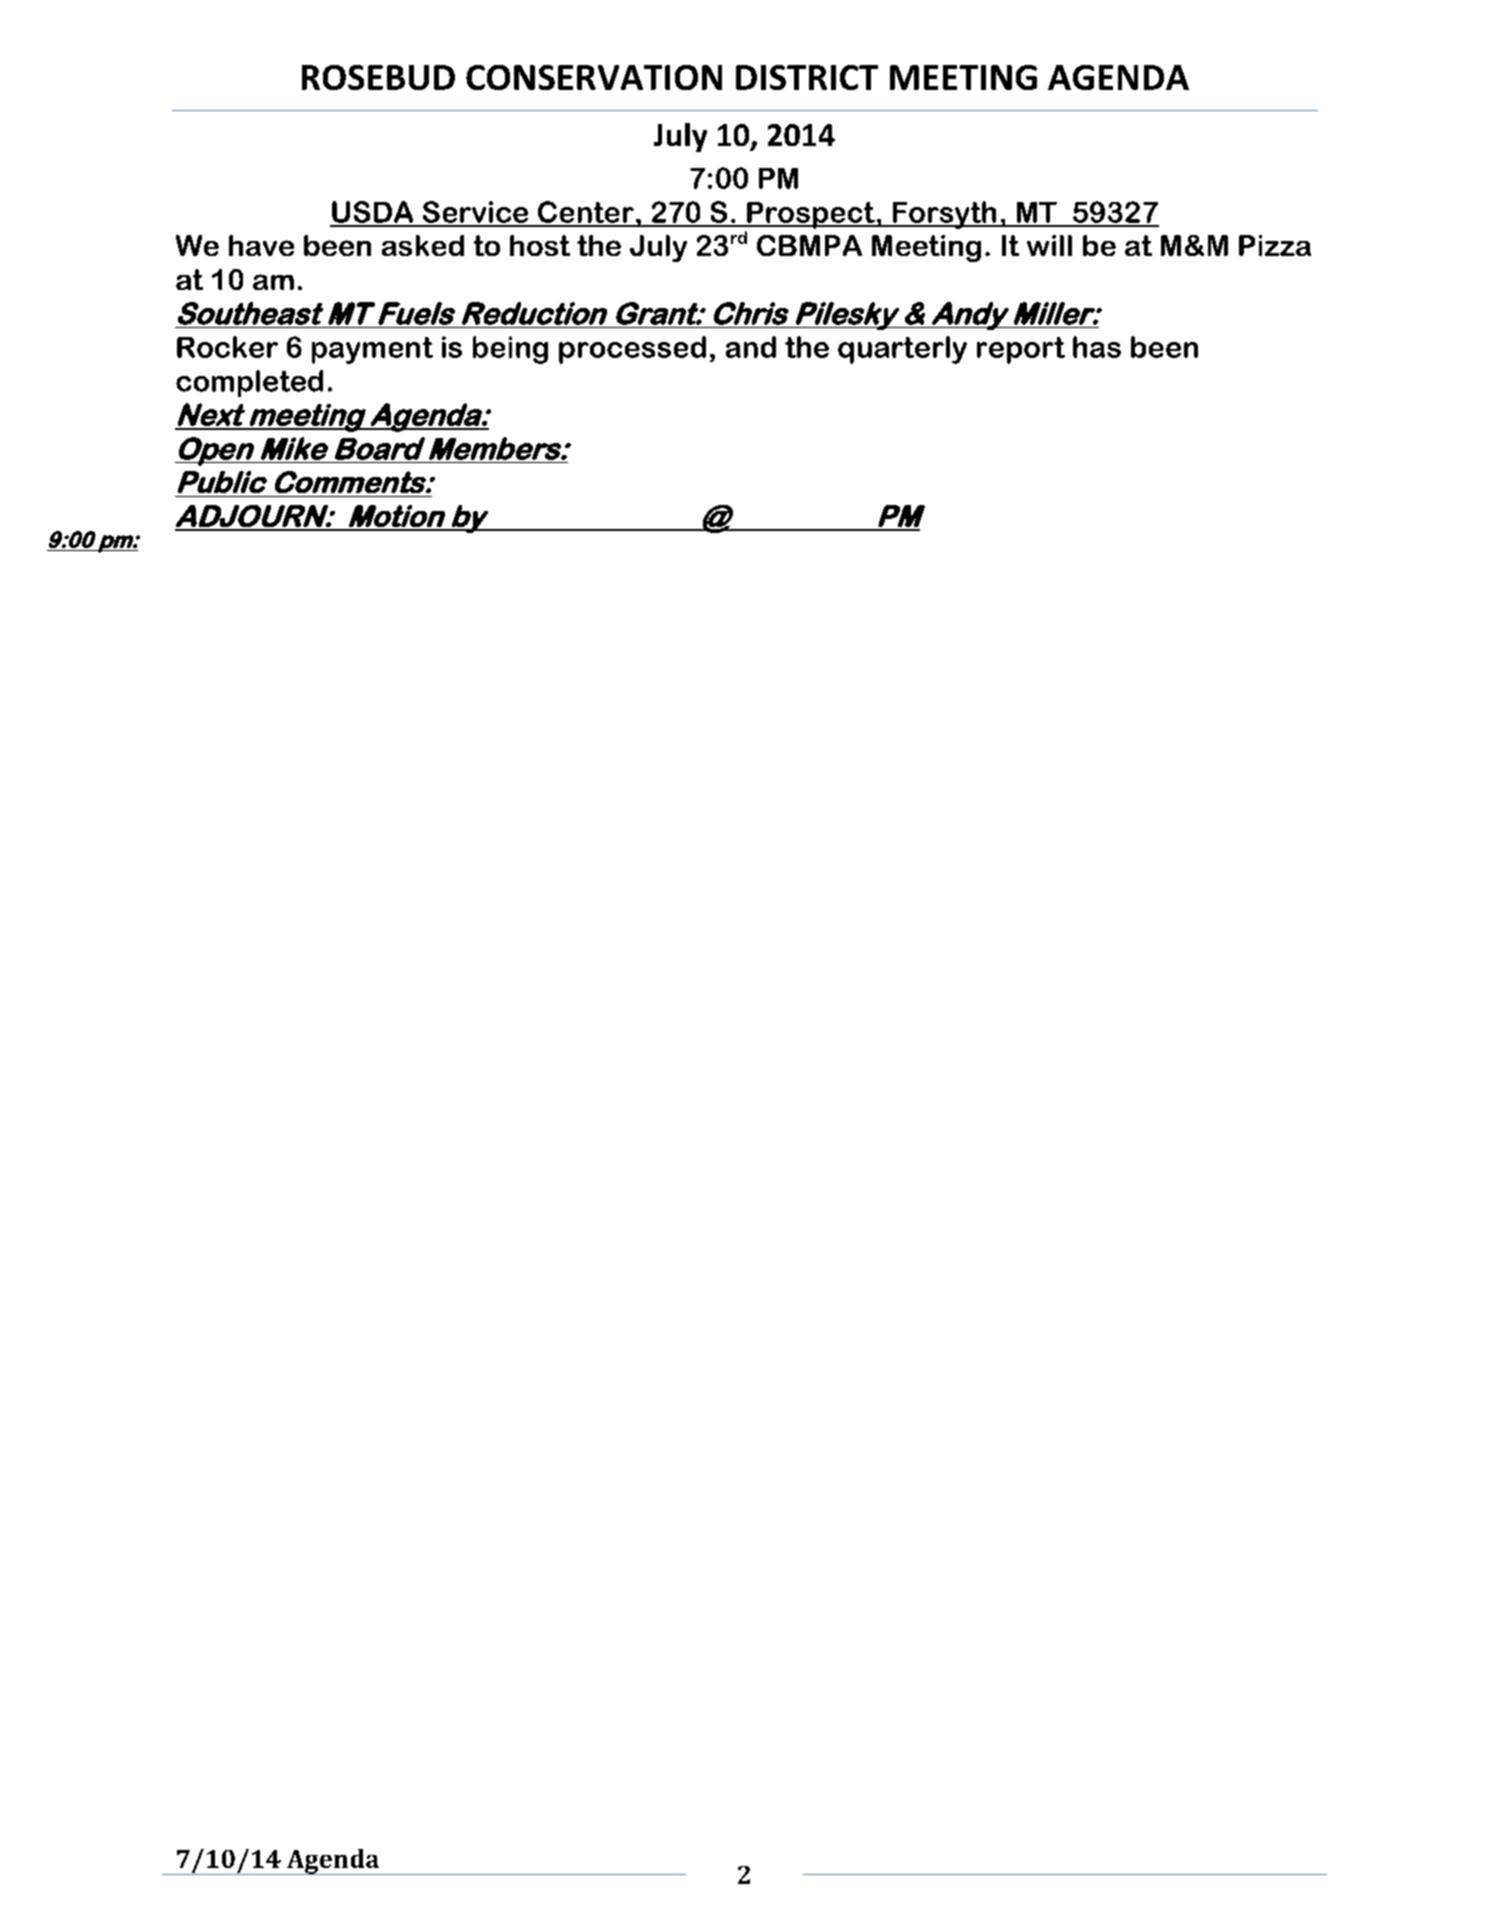 The width and height of the screenshot is (1489, 1927). What do you see at coordinates (807, 77) in the screenshot?
I see `DISTRICT` at bounding box center [807, 77].
